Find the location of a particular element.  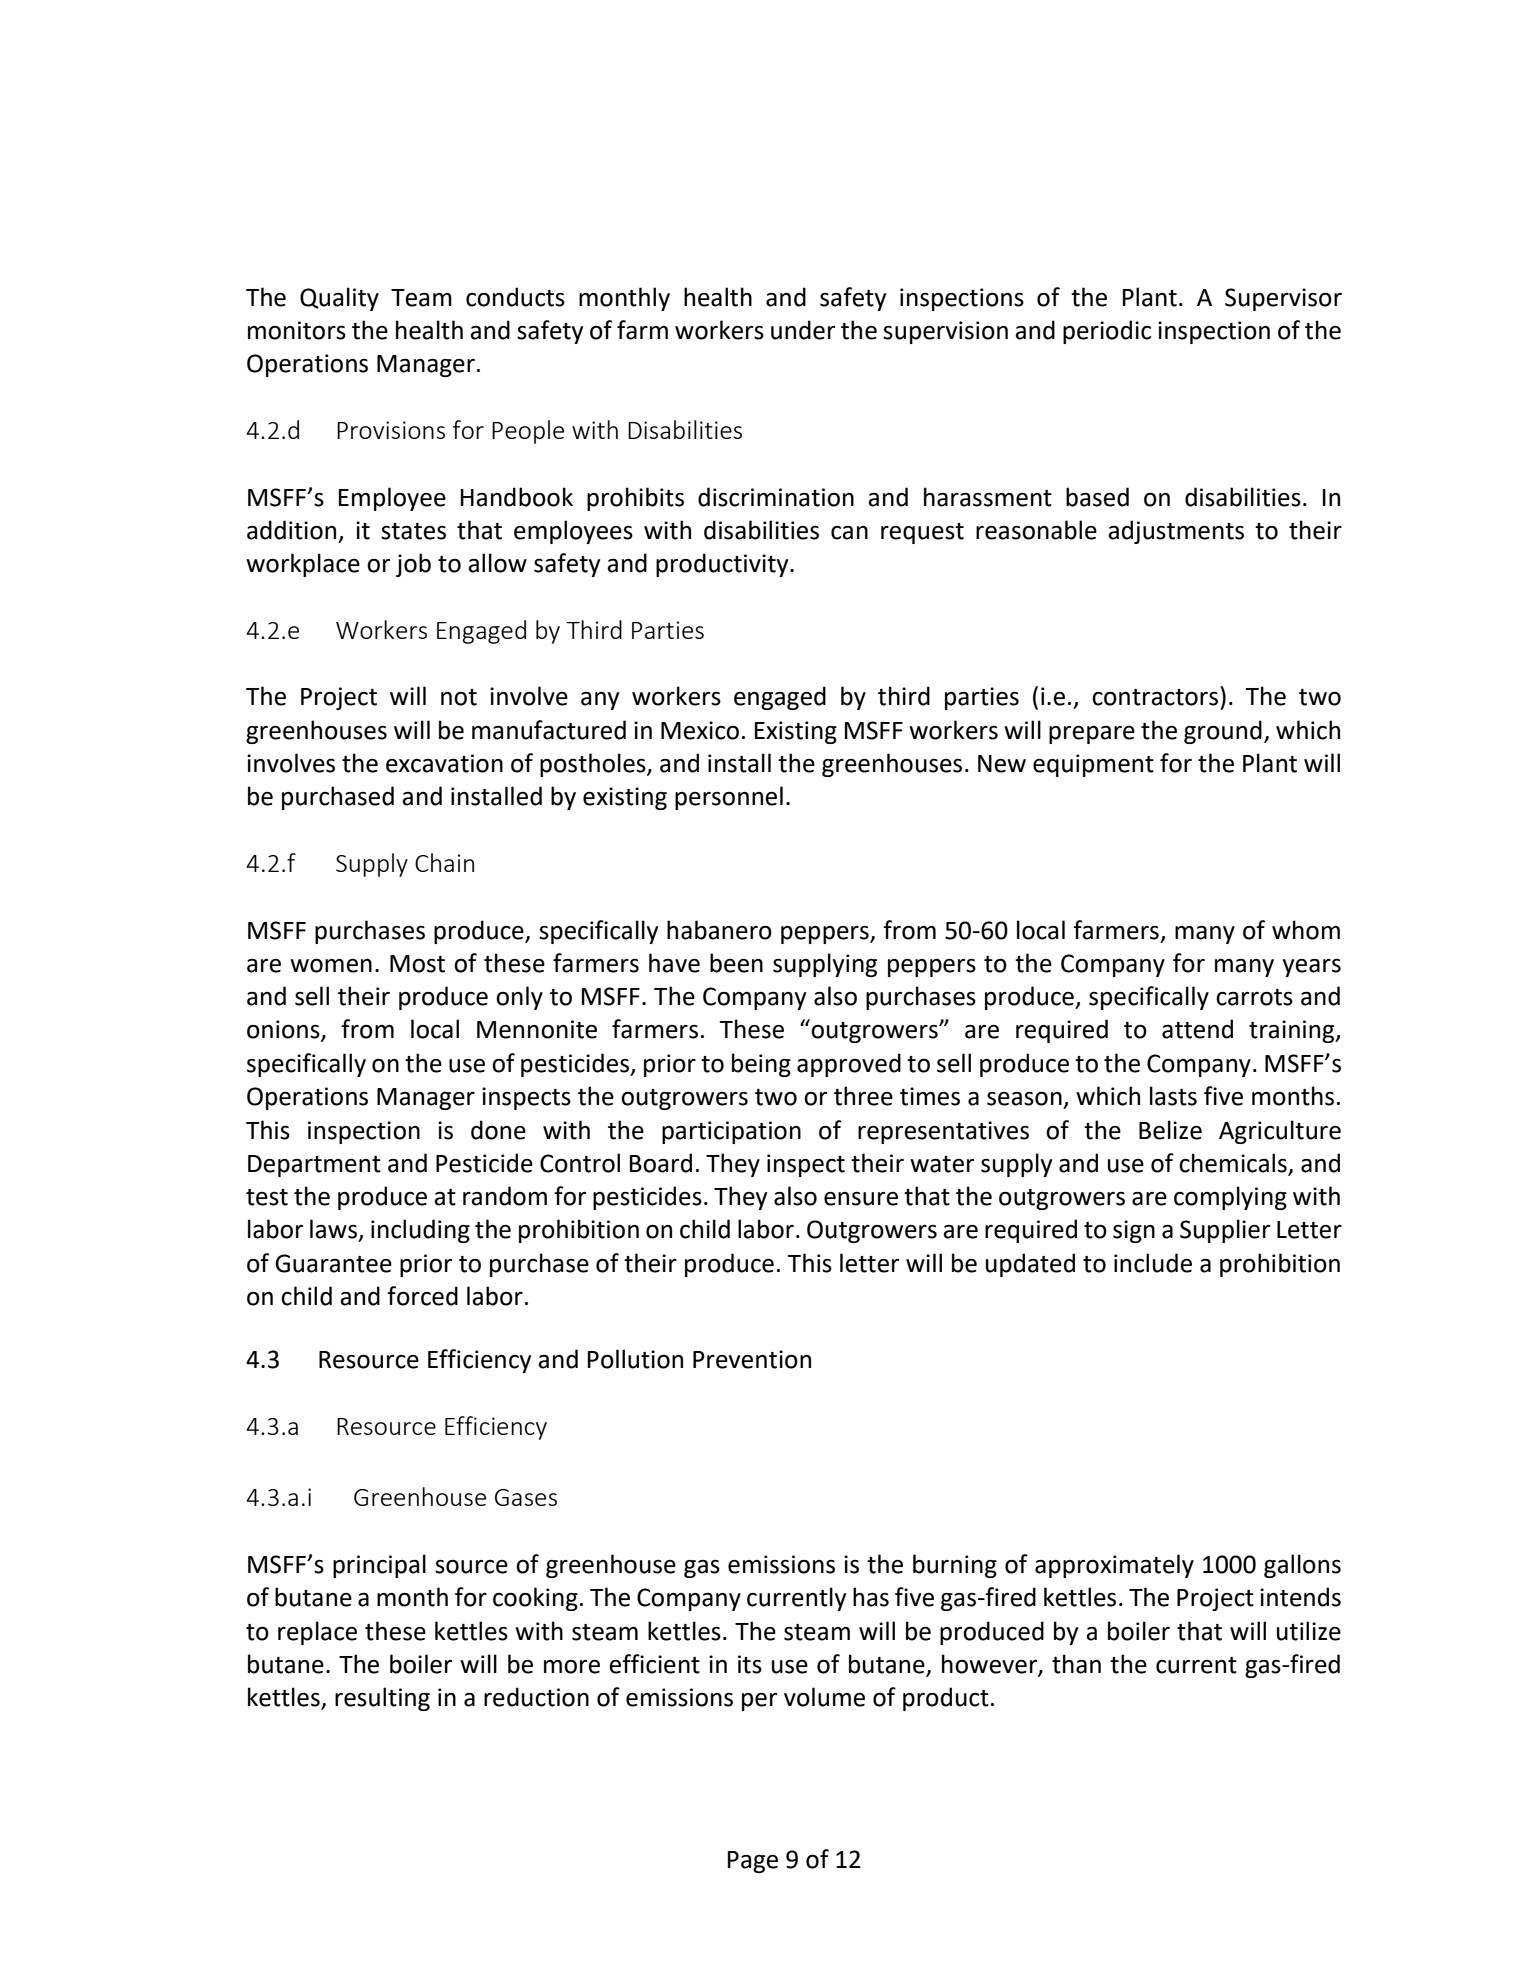

under is located at coordinates (803, 330).
